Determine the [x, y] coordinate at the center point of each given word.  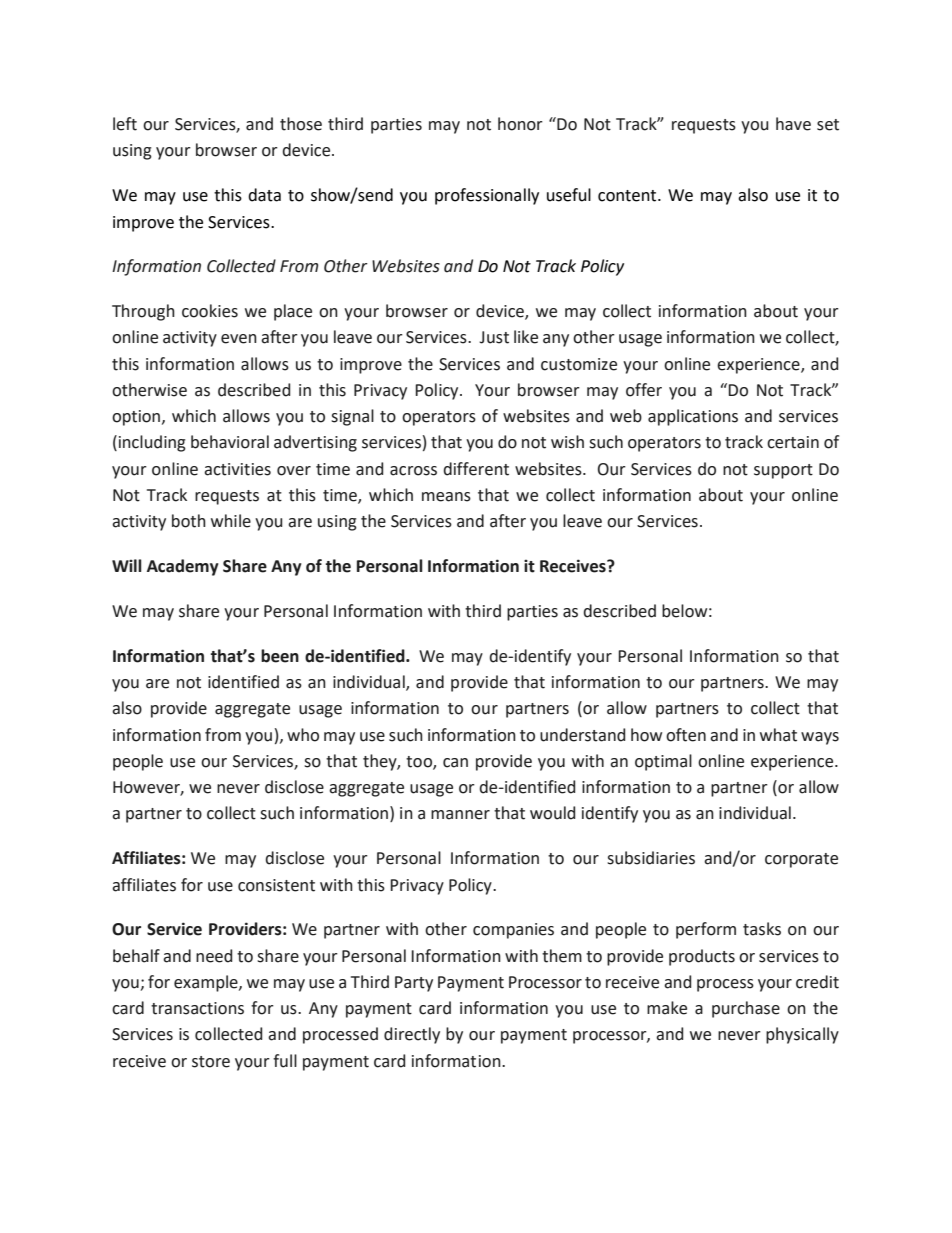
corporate [801, 860]
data [264, 195]
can [455, 763]
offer [644, 390]
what [778, 735]
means [446, 497]
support [783, 471]
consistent [276, 885]
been [280, 656]
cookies [210, 311]
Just [494, 337]
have [793, 124]
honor [520, 124]
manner [460, 815]
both [189, 521]
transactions [197, 1008]
